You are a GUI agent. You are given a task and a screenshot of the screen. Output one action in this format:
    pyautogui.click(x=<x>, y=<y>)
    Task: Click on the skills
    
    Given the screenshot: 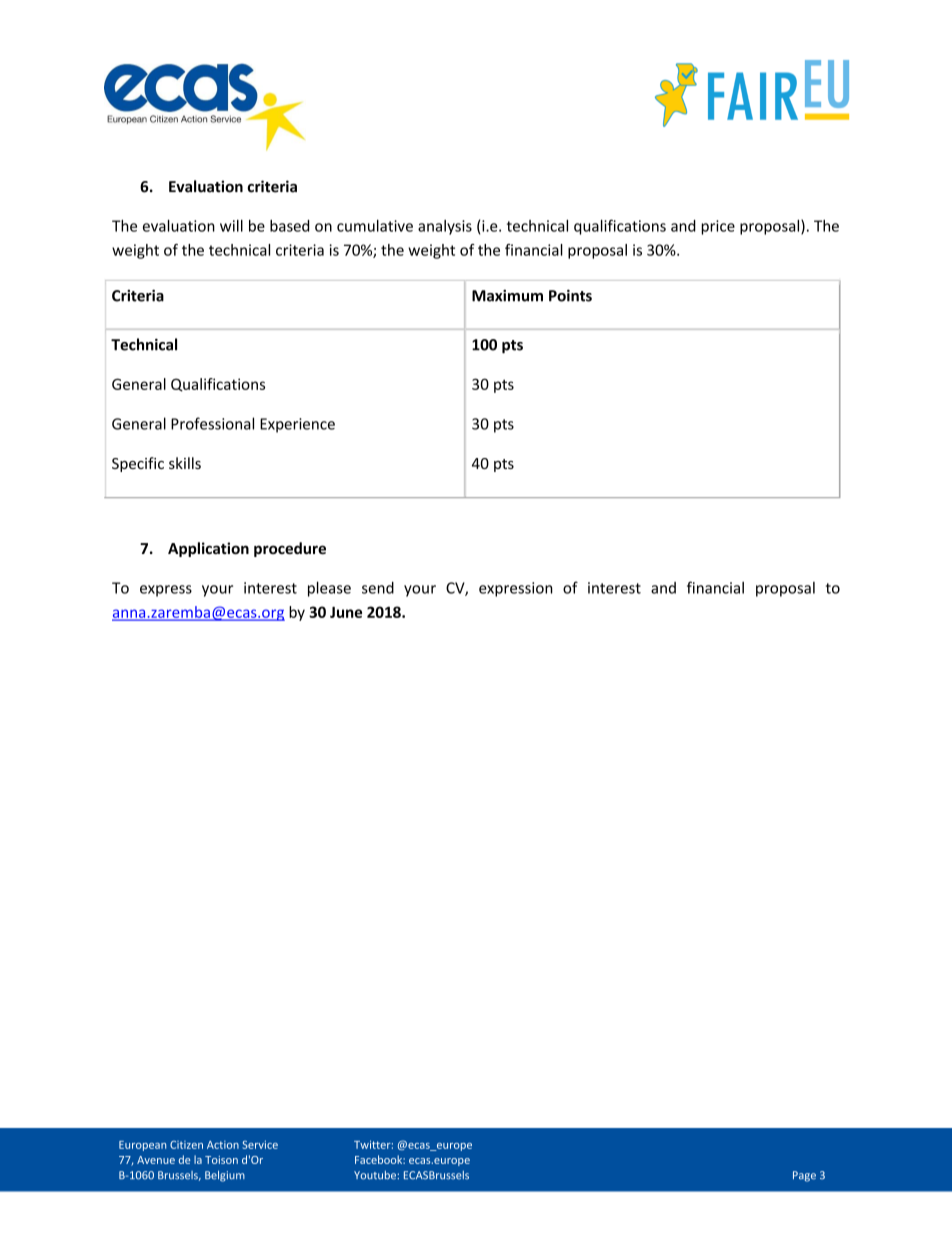 What is the action you would take?
    pyautogui.click(x=185, y=463)
